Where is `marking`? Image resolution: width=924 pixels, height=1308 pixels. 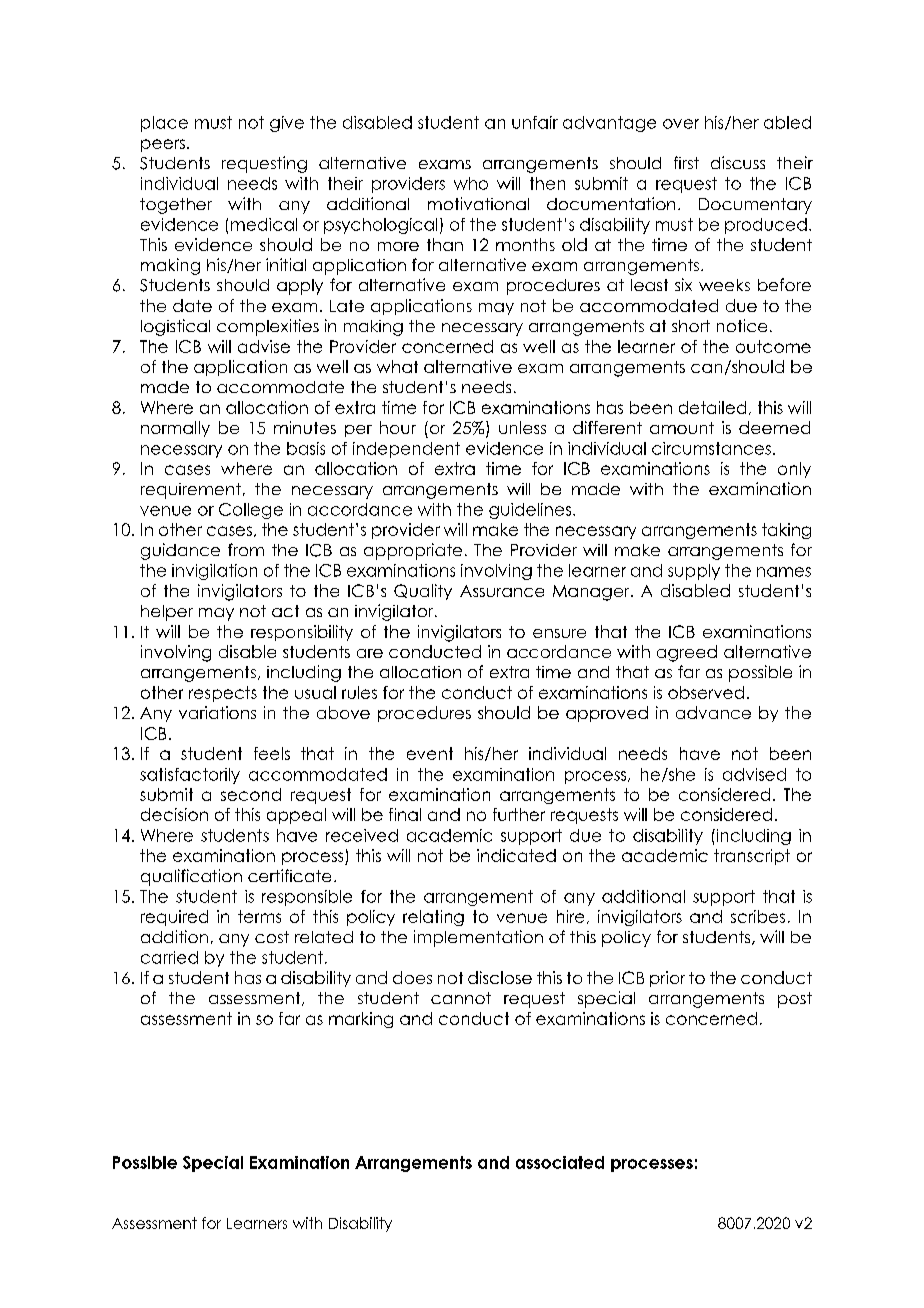 marking is located at coordinates (361, 1020).
